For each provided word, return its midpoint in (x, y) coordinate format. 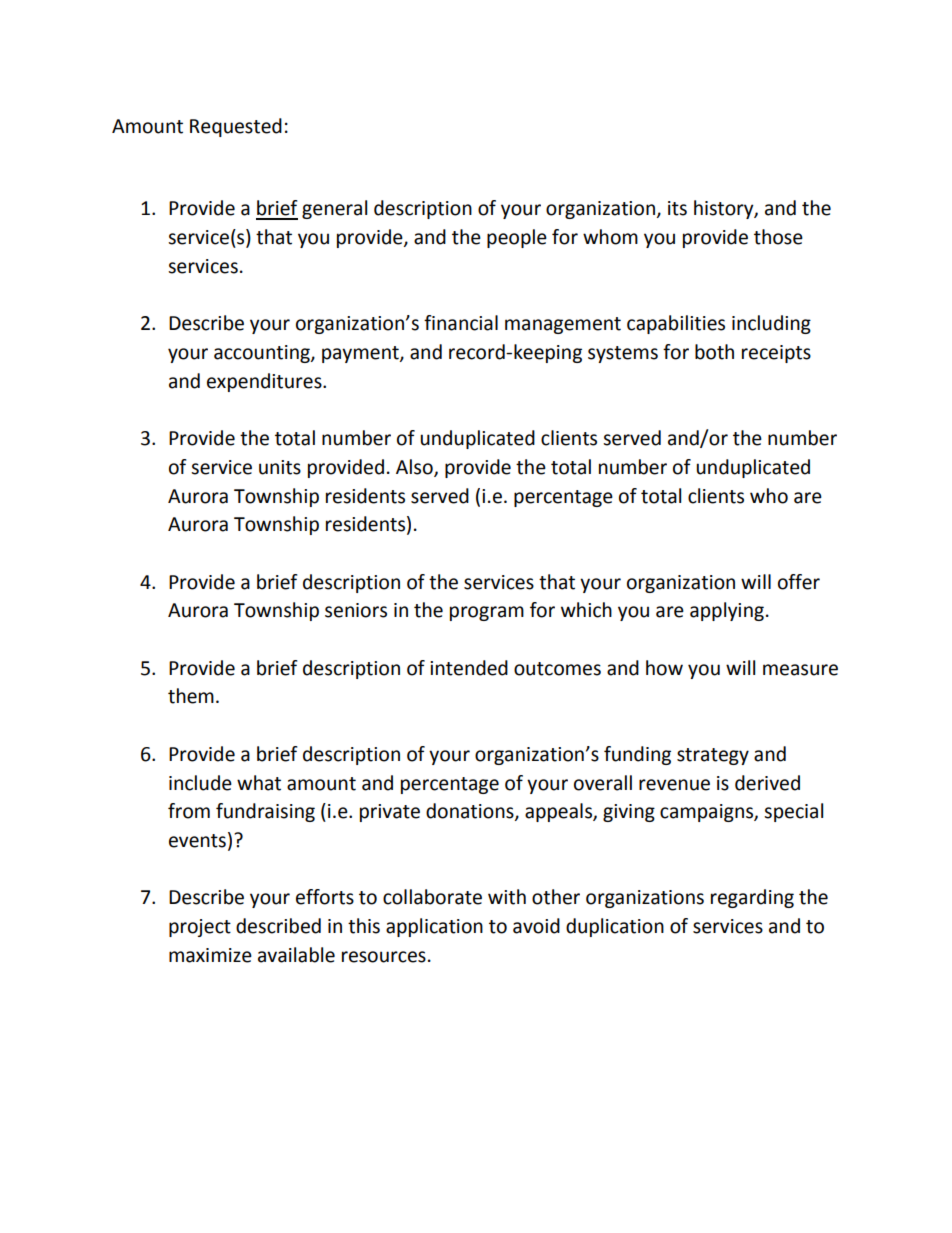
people (517, 238)
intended (469, 668)
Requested (236, 127)
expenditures (265, 382)
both (714, 352)
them (191, 696)
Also (415, 467)
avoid (536, 926)
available (296, 955)
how (664, 668)
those (778, 237)
